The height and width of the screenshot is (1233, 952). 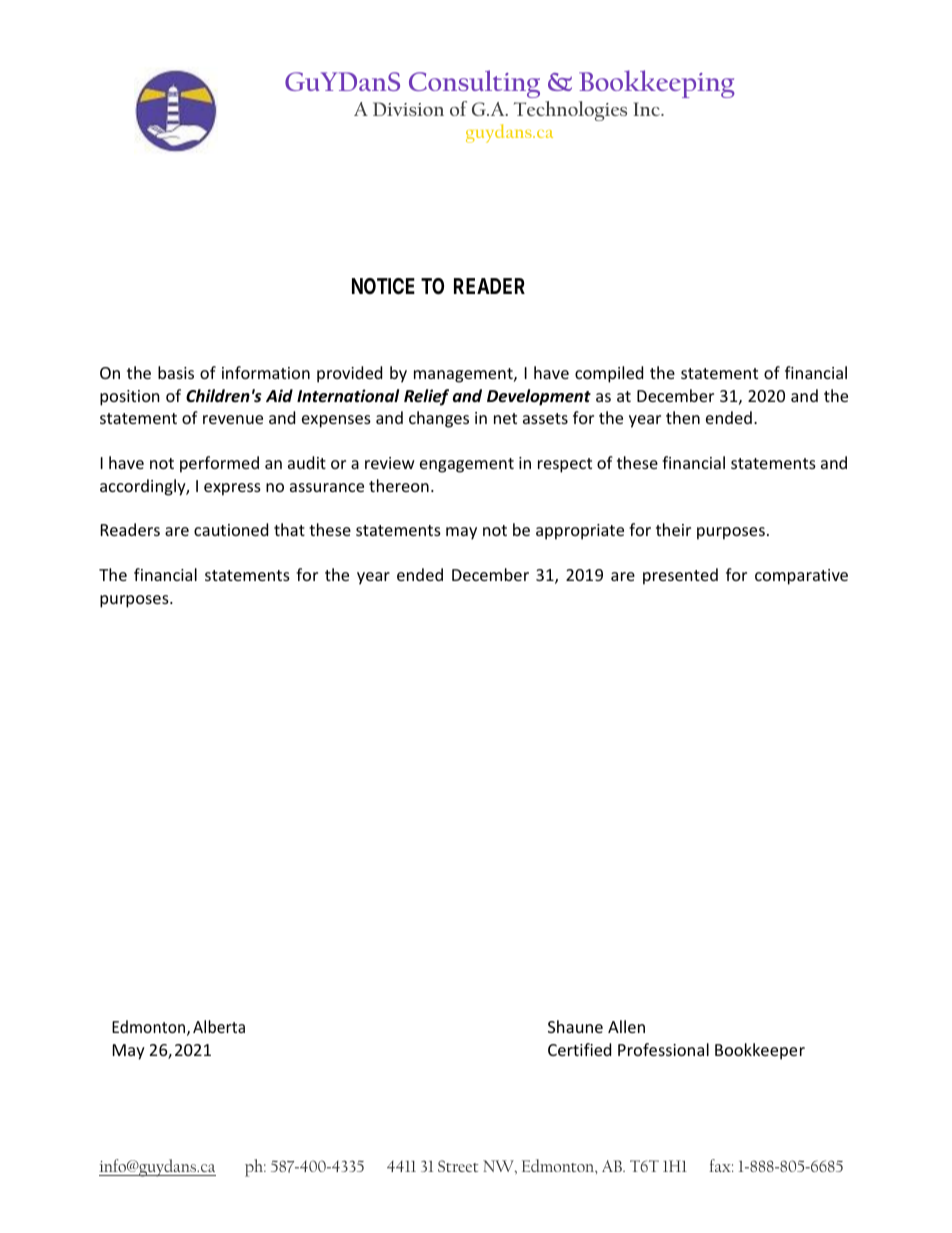 I want to click on Street, so click(x=458, y=1166).
